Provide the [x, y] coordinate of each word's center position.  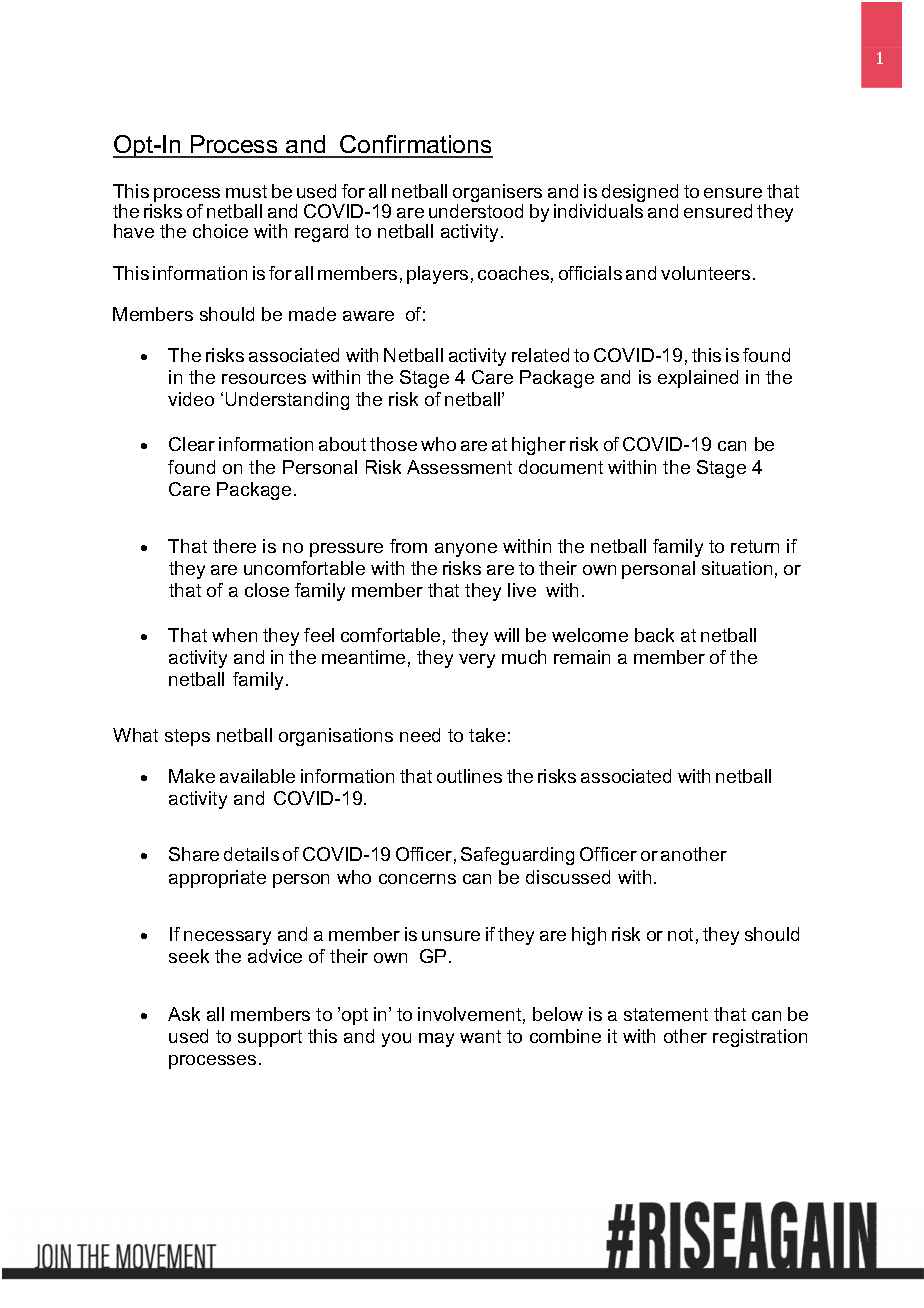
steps [187, 737]
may [436, 1040]
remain [582, 657]
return [755, 546]
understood [476, 211]
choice [220, 231]
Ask [184, 1014]
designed [640, 194]
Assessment [459, 467]
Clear [192, 444]
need [420, 735]
